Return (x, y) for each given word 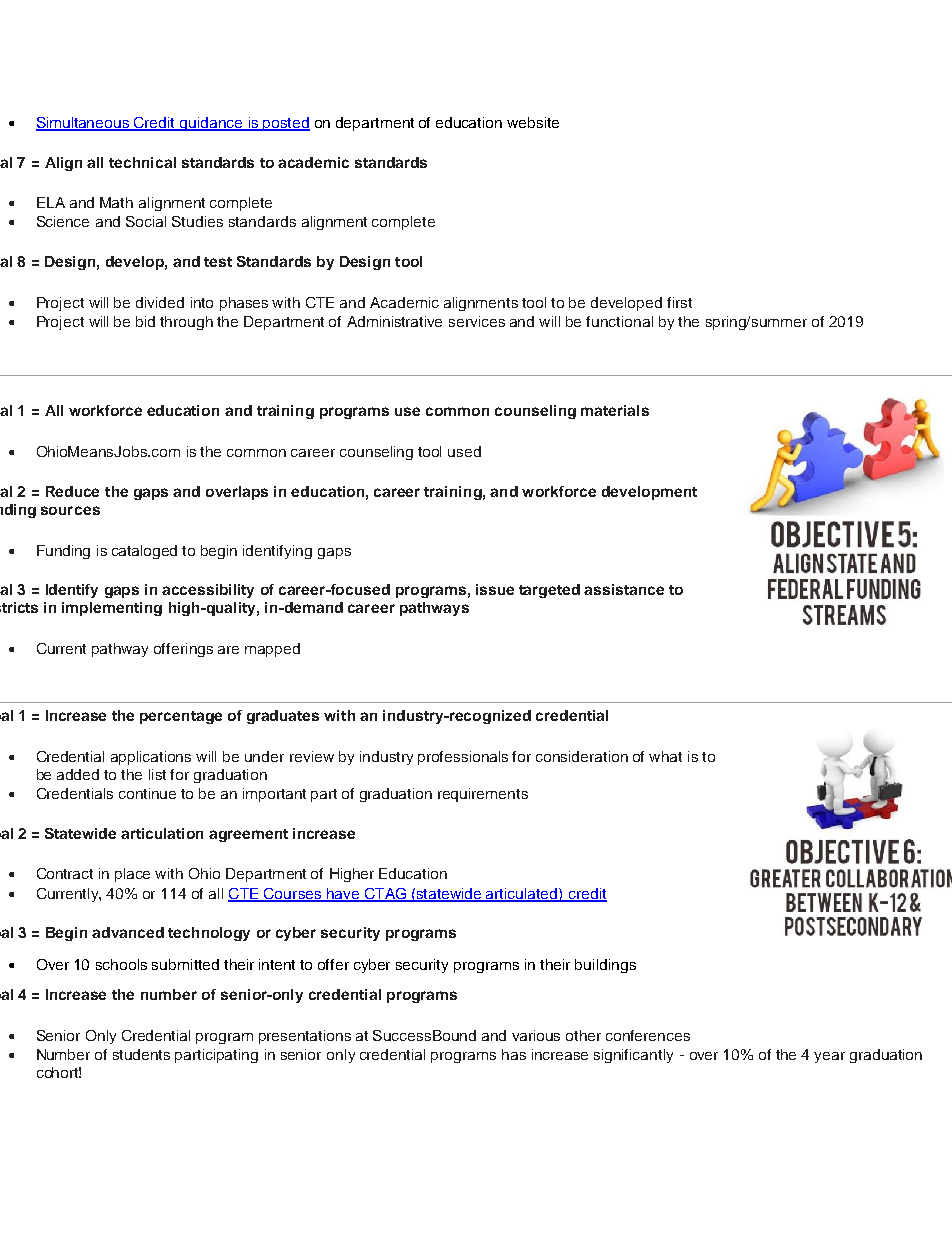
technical (142, 162)
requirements (483, 795)
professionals (463, 758)
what (665, 756)
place (132, 875)
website (533, 122)
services (477, 321)
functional (619, 321)
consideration (582, 756)
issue (495, 589)
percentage (181, 717)
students (141, 1054)
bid (145, 321)
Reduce (72, 491)
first (679, 302)
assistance (624, 589)
